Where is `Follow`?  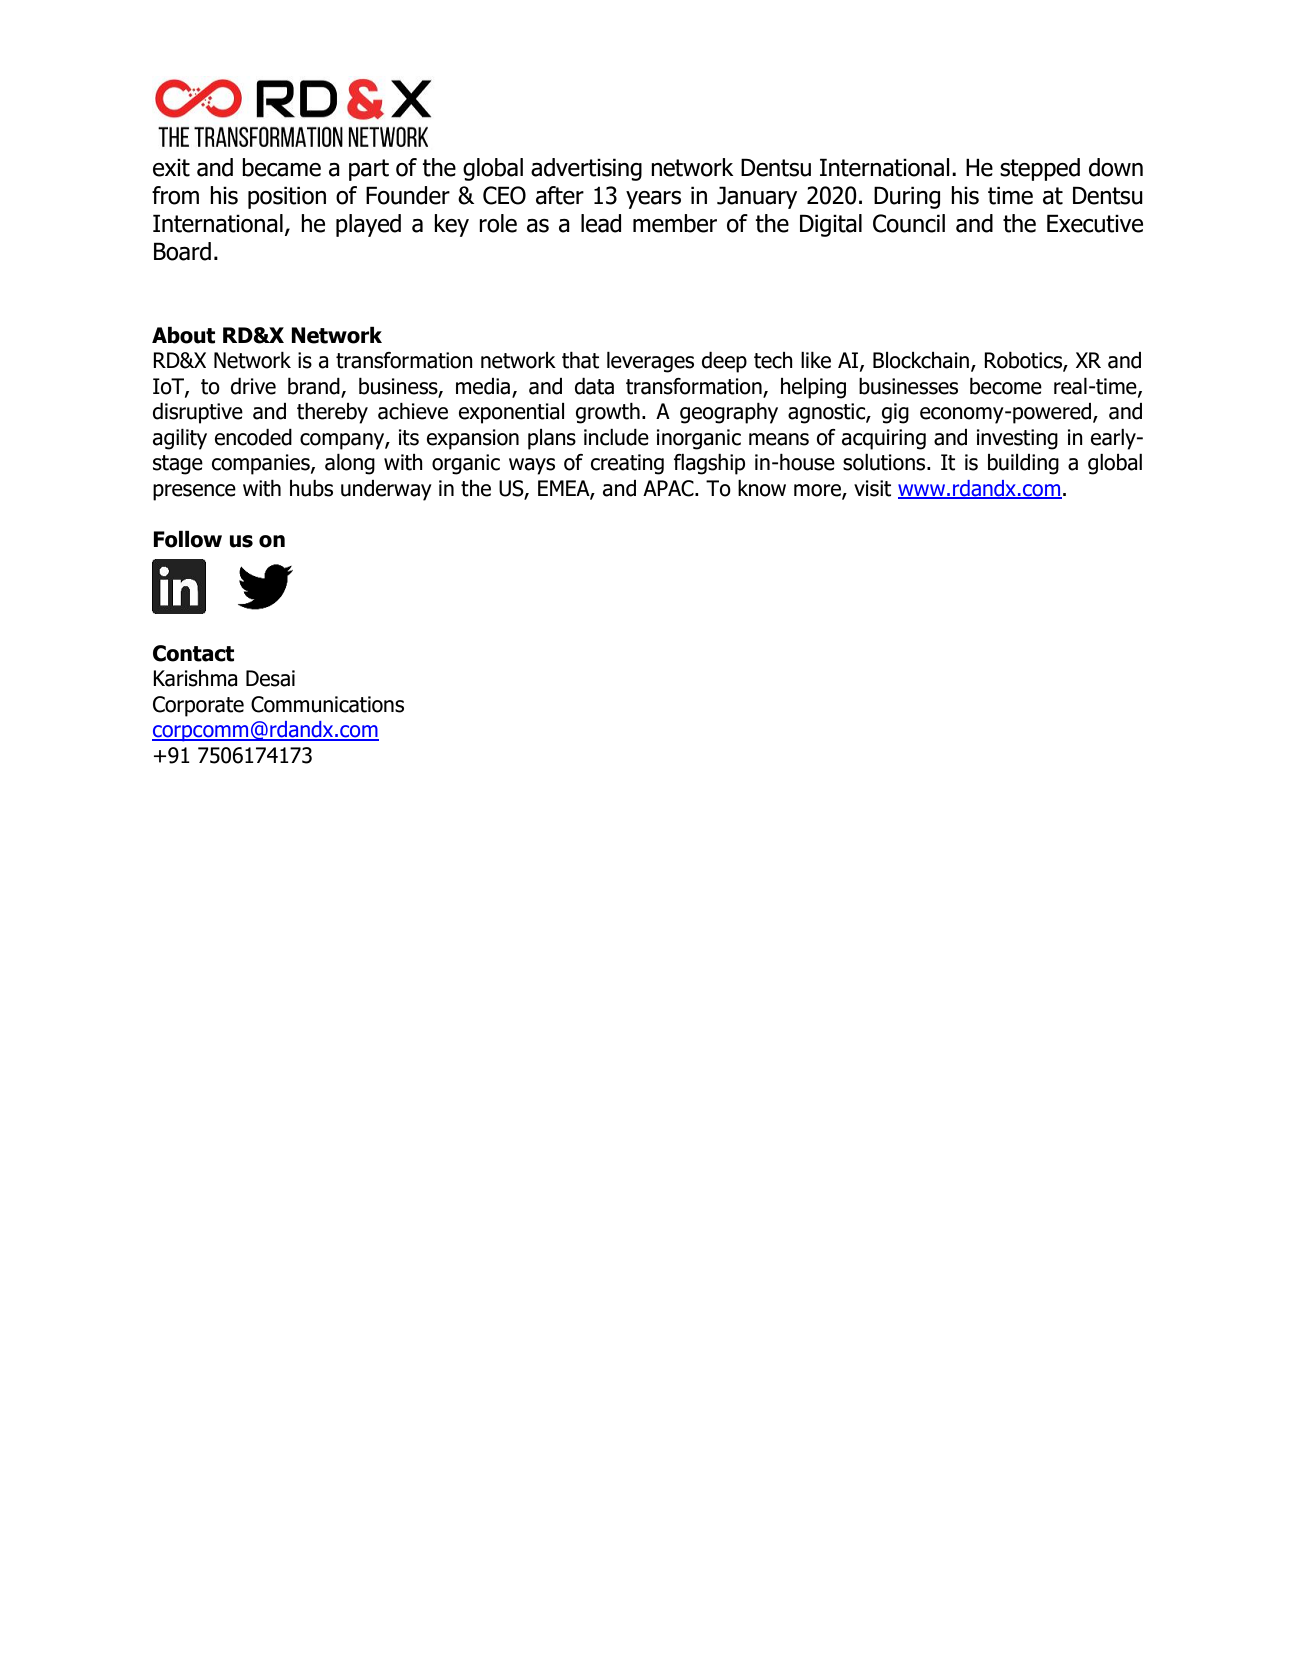 Follow is located at coordinates (187, 539).
